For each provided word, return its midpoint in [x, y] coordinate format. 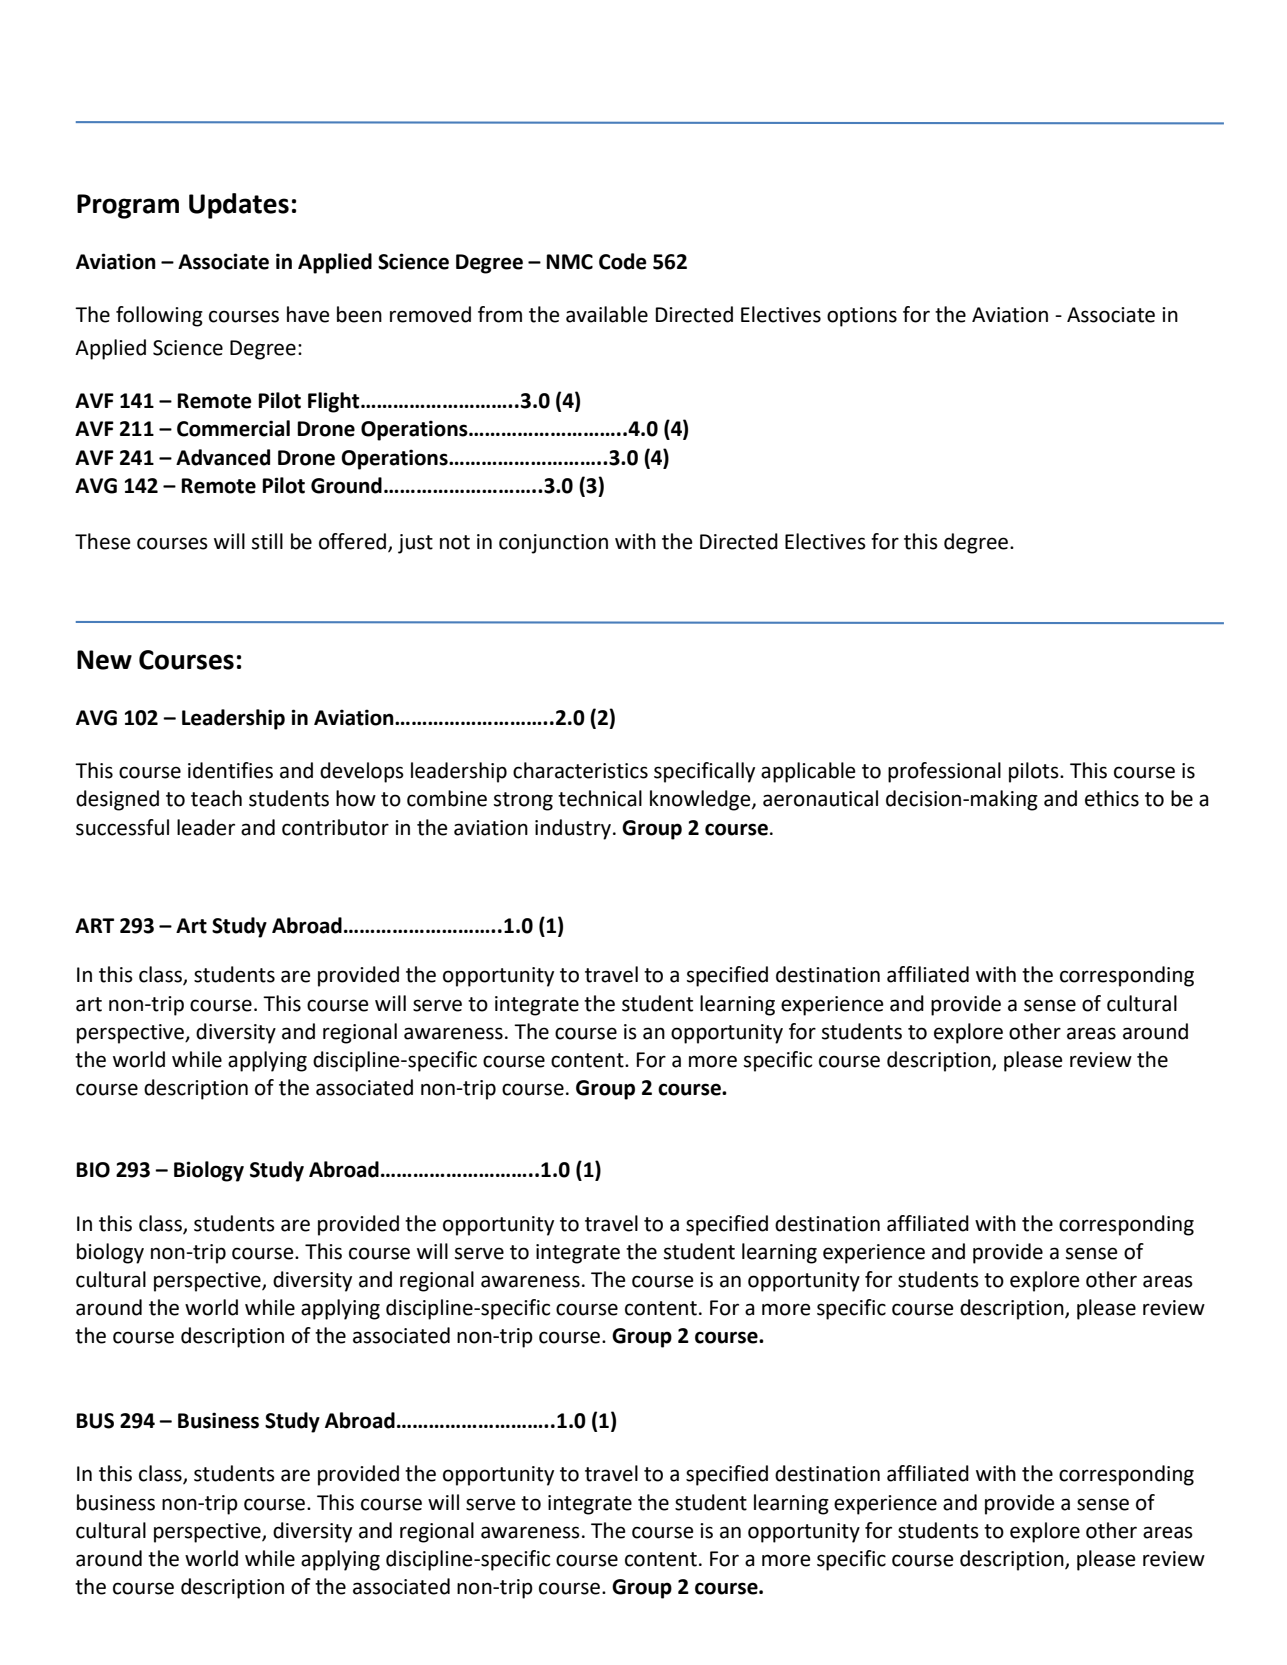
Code [623, 261]
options [862, 317]
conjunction [553, 544]
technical [600, 798]
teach [216, 798]
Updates [239, 206]
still [267, 541]
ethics [1112, 798]
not [455, 542]
